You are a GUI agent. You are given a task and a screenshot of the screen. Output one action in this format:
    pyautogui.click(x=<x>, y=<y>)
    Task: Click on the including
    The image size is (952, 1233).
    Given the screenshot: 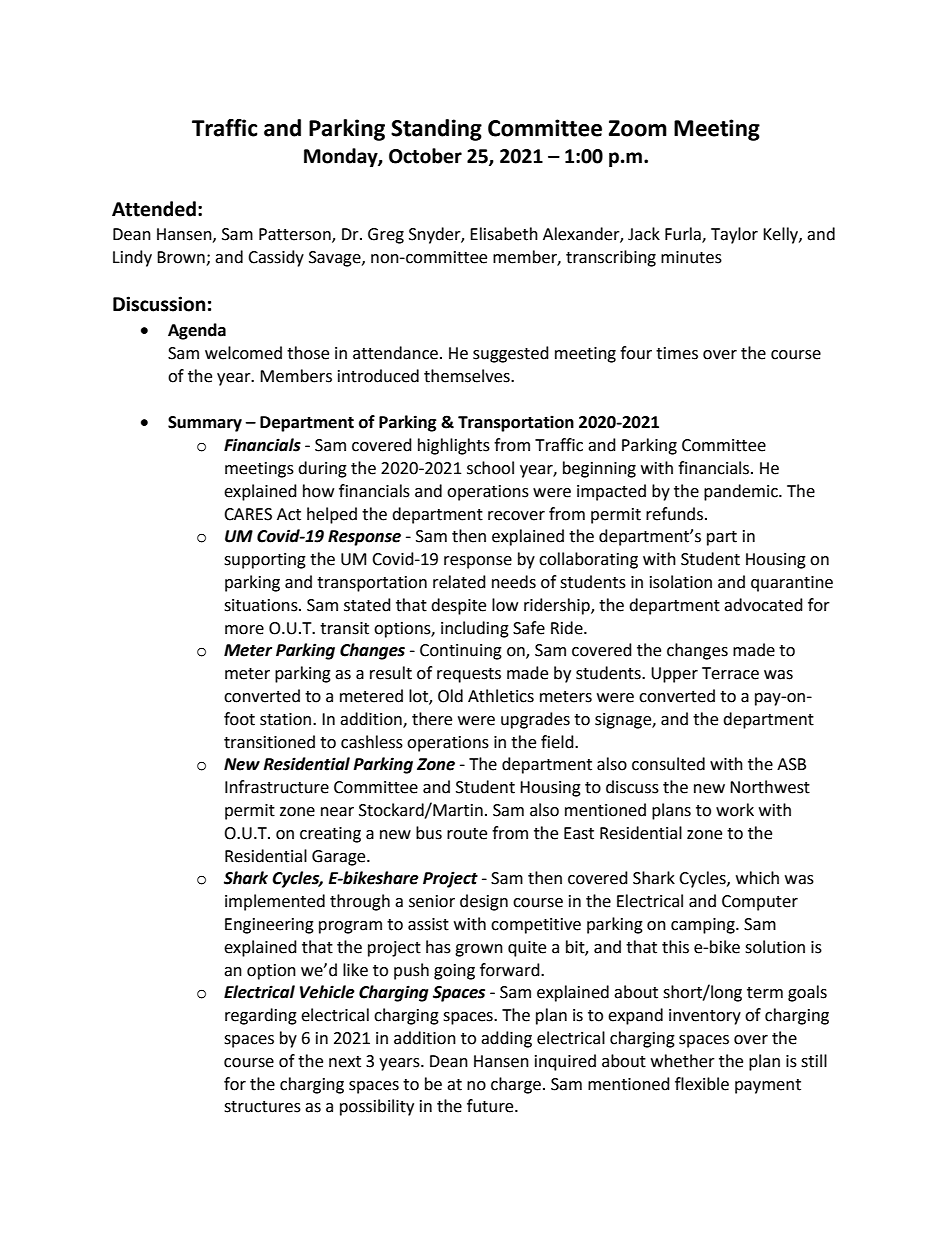 What is the action you would take?
    pyautogui.click(x=475, y=629)
